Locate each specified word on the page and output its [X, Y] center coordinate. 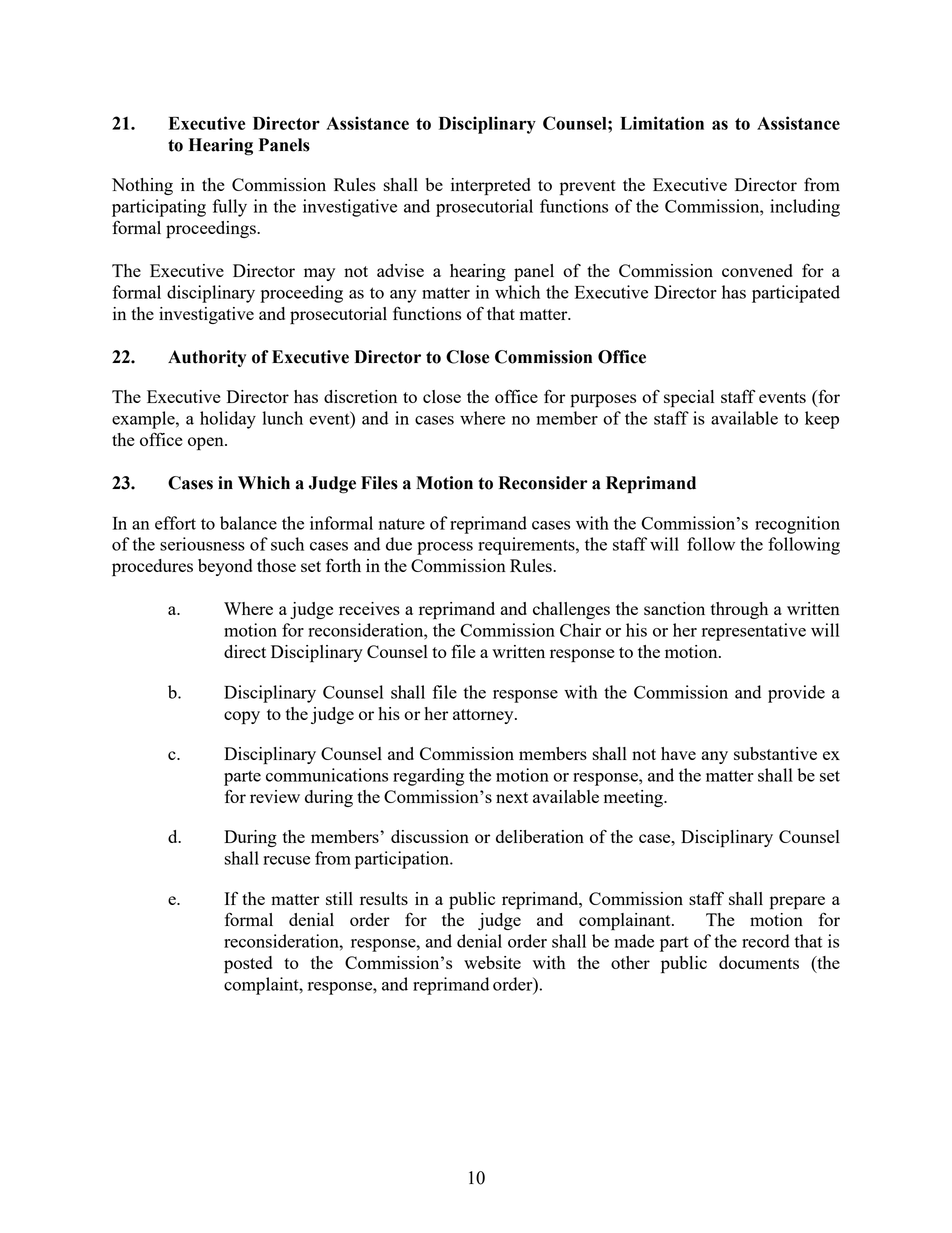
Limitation [662, 123]
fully [229, 208]
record [766, 941]
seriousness [202, 544]
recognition [797, 525]
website [492, 962]
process [445, 548]
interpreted [491, 187]
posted [248, 965]
